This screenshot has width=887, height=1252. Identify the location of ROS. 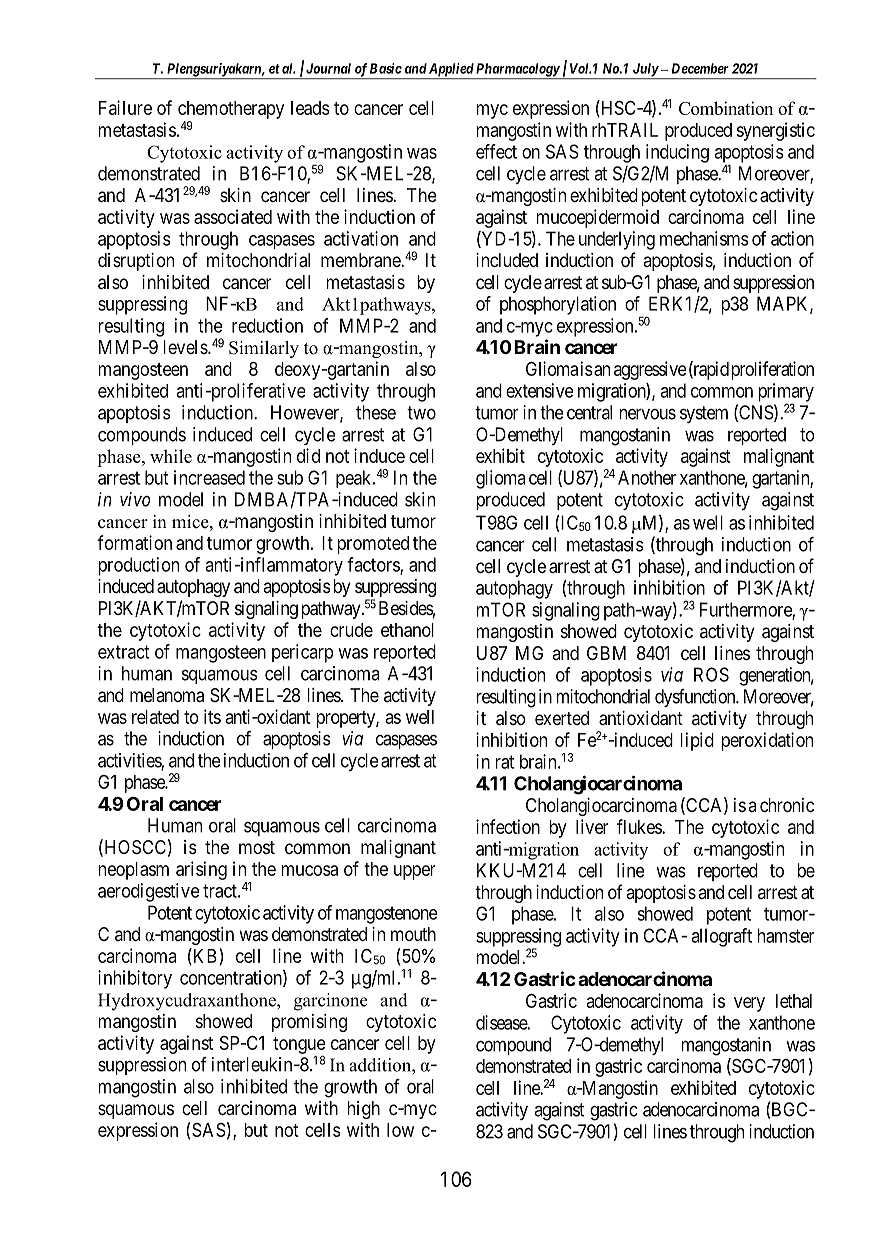
(711, 674).
